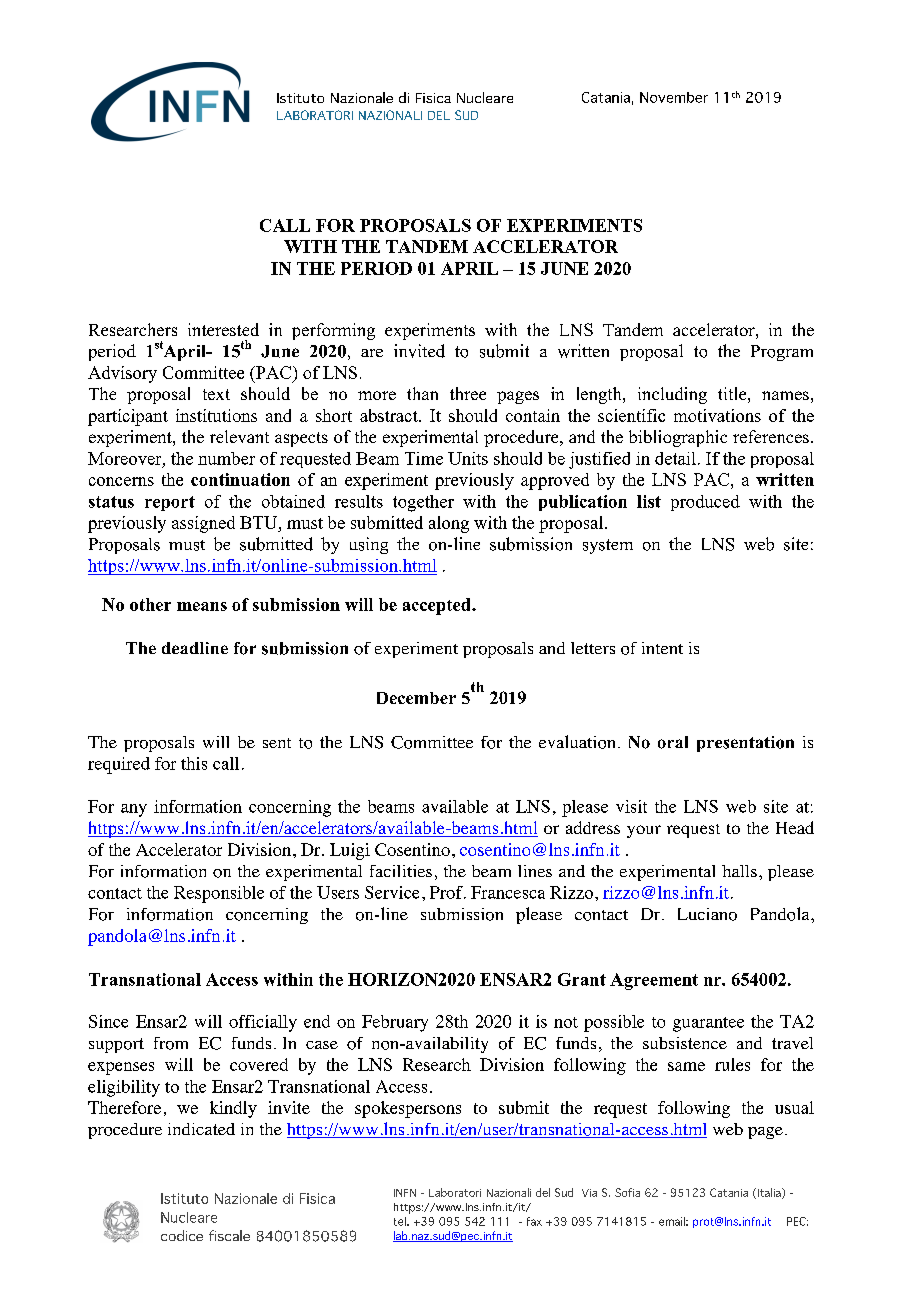  Describe the element at coordinates (534, 1221) in the screenshot. I see `fax` at that location.
